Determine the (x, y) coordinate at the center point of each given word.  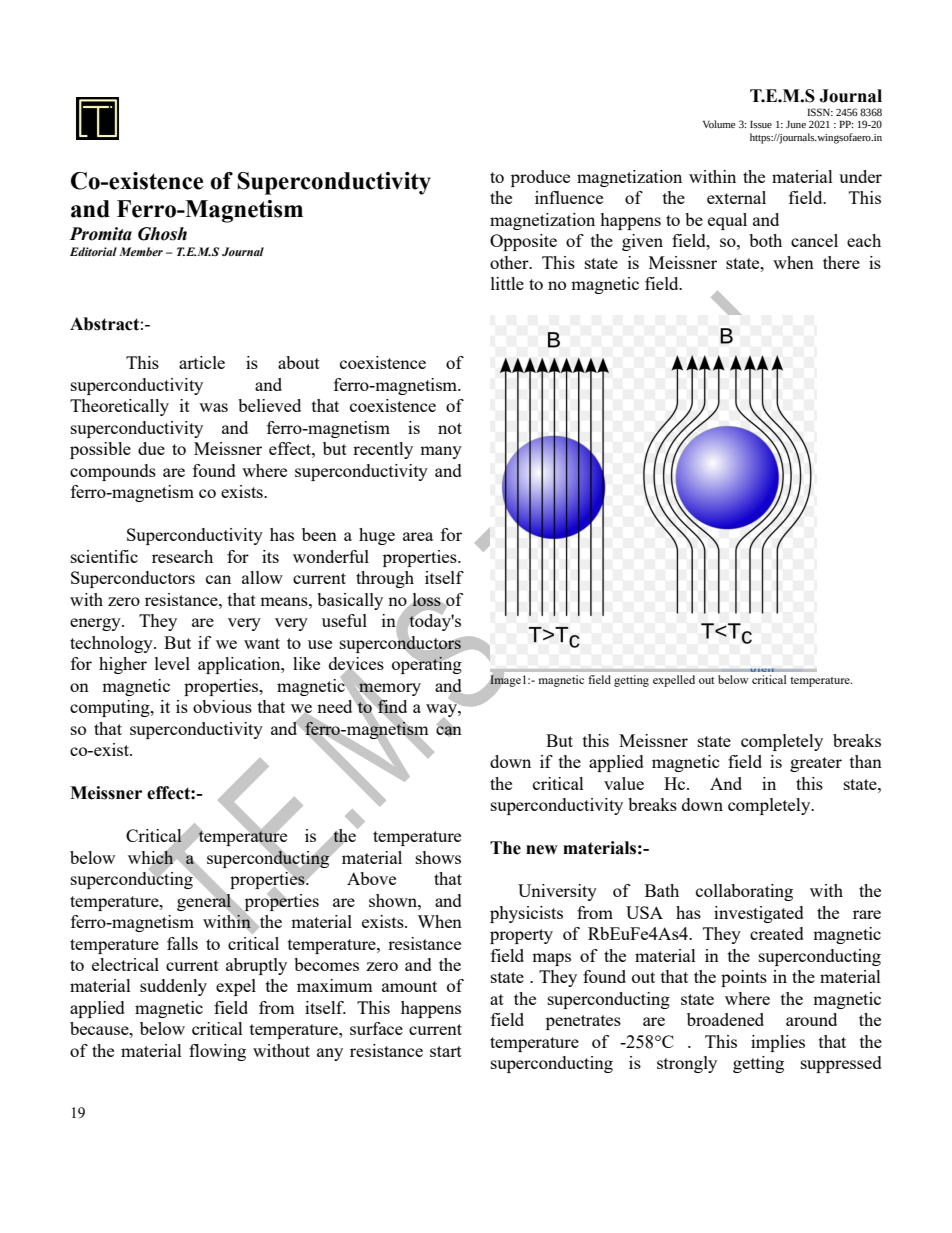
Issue (761, 124)
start (446, 1051)
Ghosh (162, 234)
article (202, 362)
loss (426, 599)
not (450, 428)
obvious (222, 706)
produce (540, 178)
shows (438, 857)
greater (816, 764)
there (841, 262)
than (866, 761)
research (182, 556)
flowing (217, 1052)
